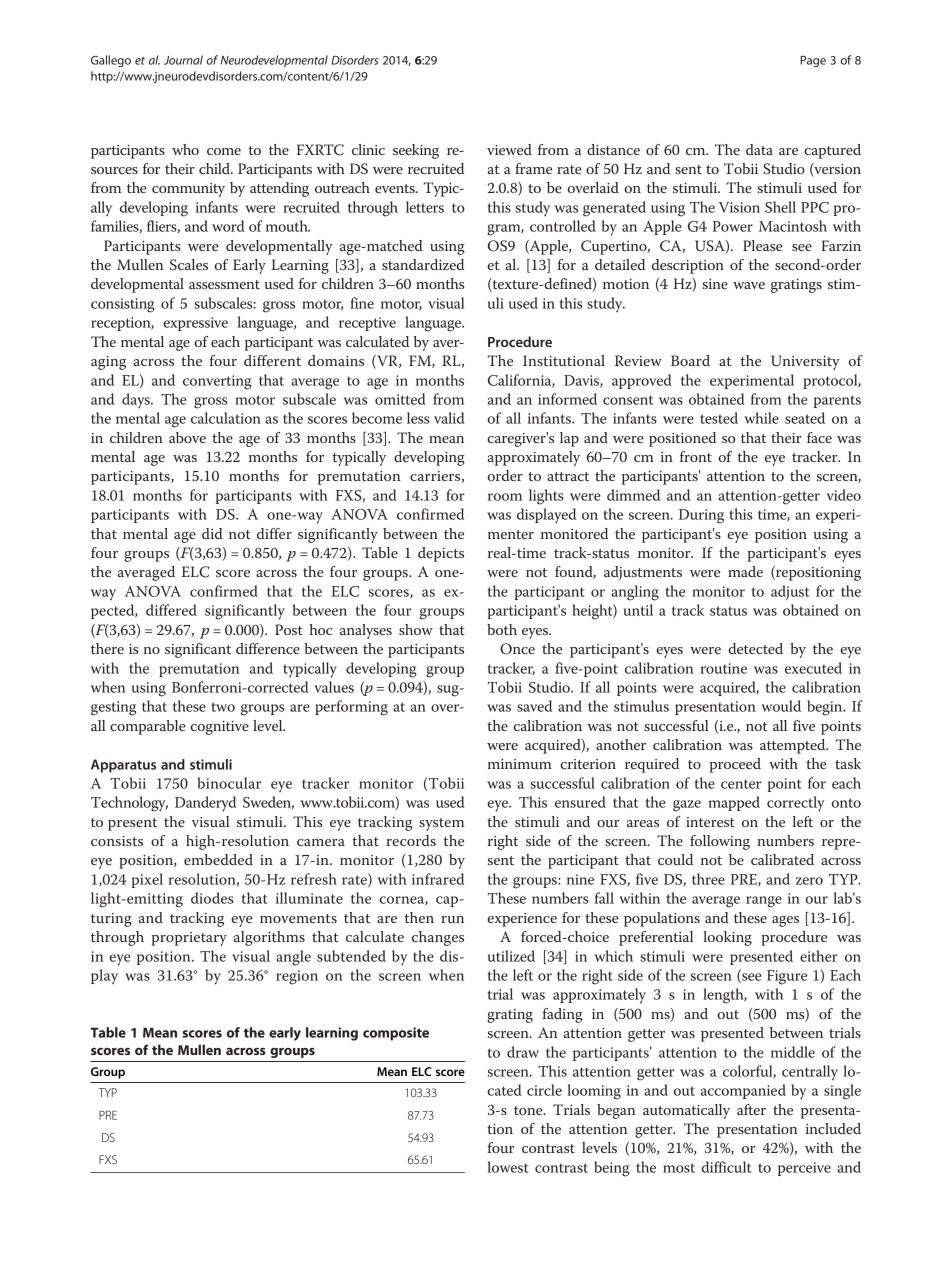 This image has height=1270, width=952. What do you see at coordinates (751, 1109) in the image?
I see `after` at bounding box center [751, 1109].
